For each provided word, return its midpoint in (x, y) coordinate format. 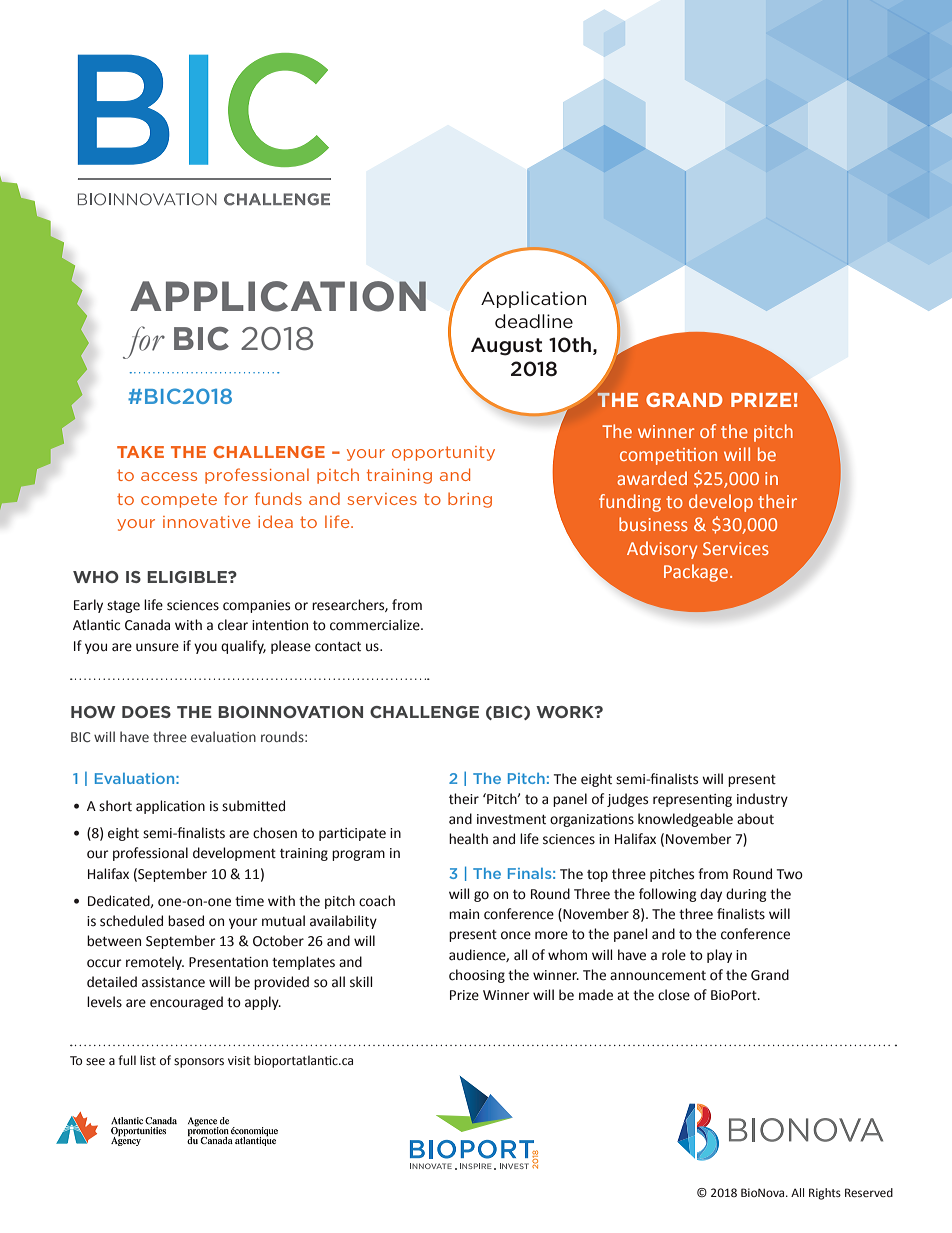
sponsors (199, 1063)
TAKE (140, 452)
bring (470, 500)
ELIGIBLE (188, 577)
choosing (477, 976)
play (719, 956)
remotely (155, 963)
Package (696, 573)
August (506, 346)
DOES (146, 712)
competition (668, 456)
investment (511, 819)
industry (762, 800)
